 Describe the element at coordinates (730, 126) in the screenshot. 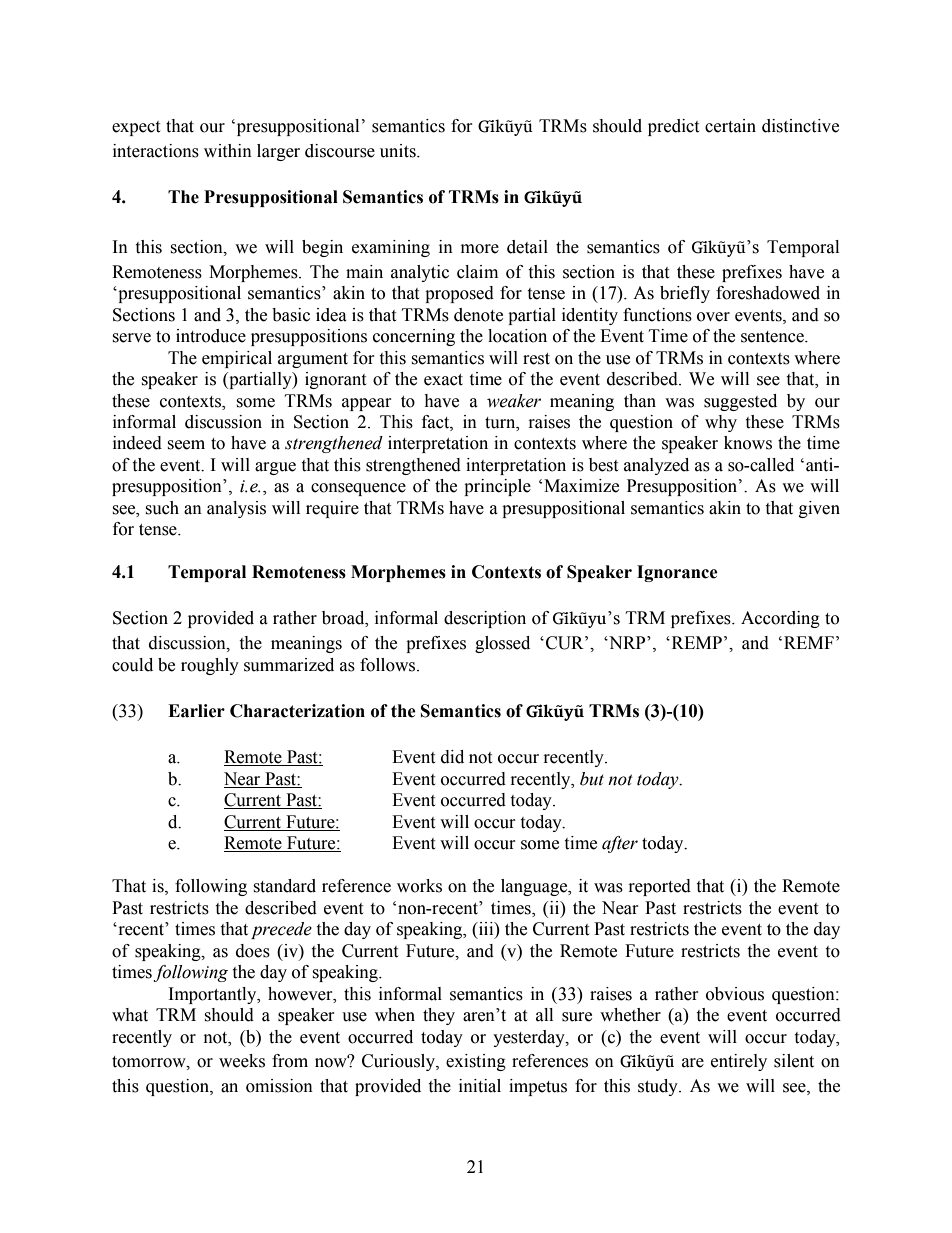

I see `certain` at that location.
